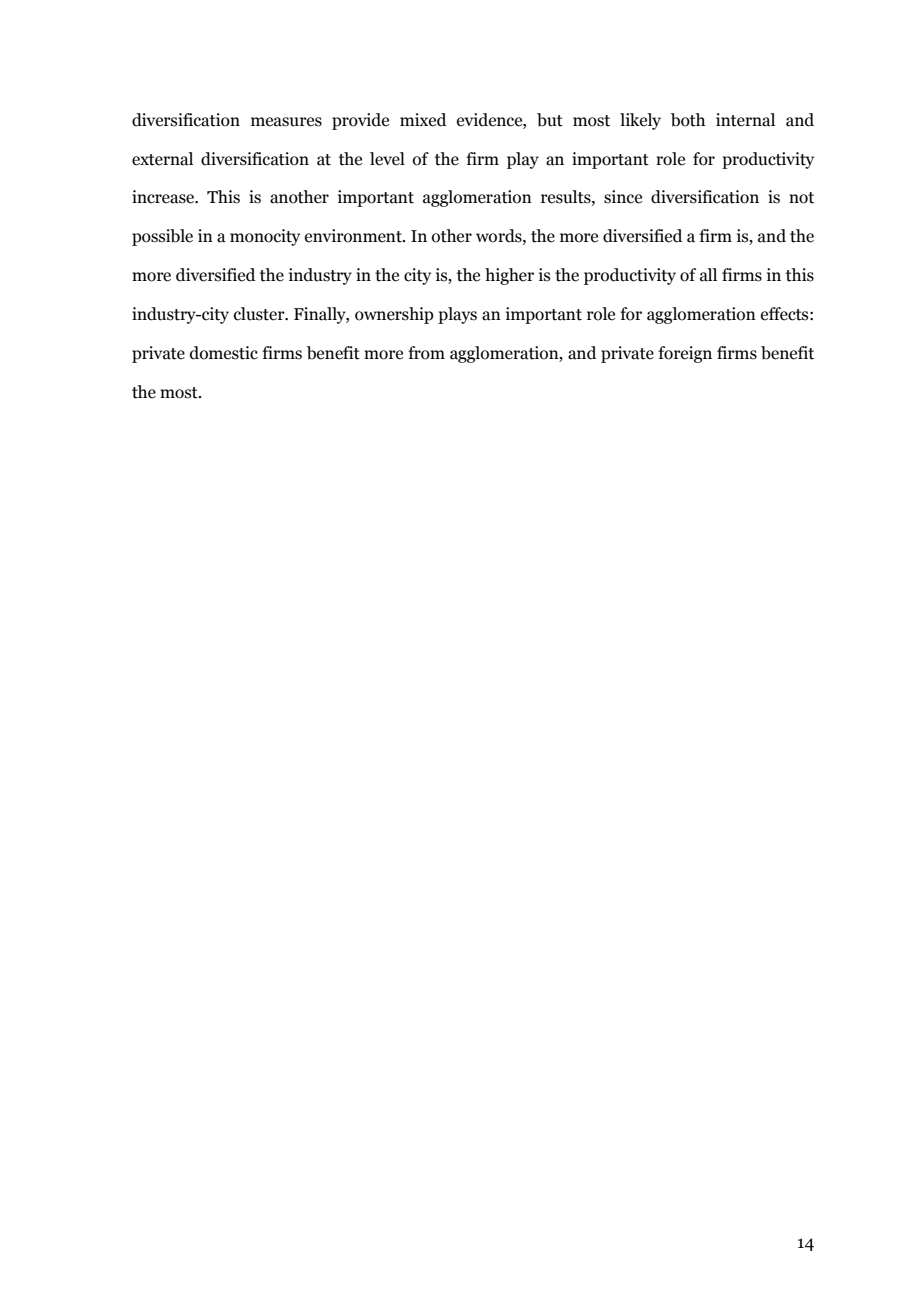 This page has height=1308, width=924. Describe the element at coordinates (423, 120) in the page. I see `mixed` at that location.
